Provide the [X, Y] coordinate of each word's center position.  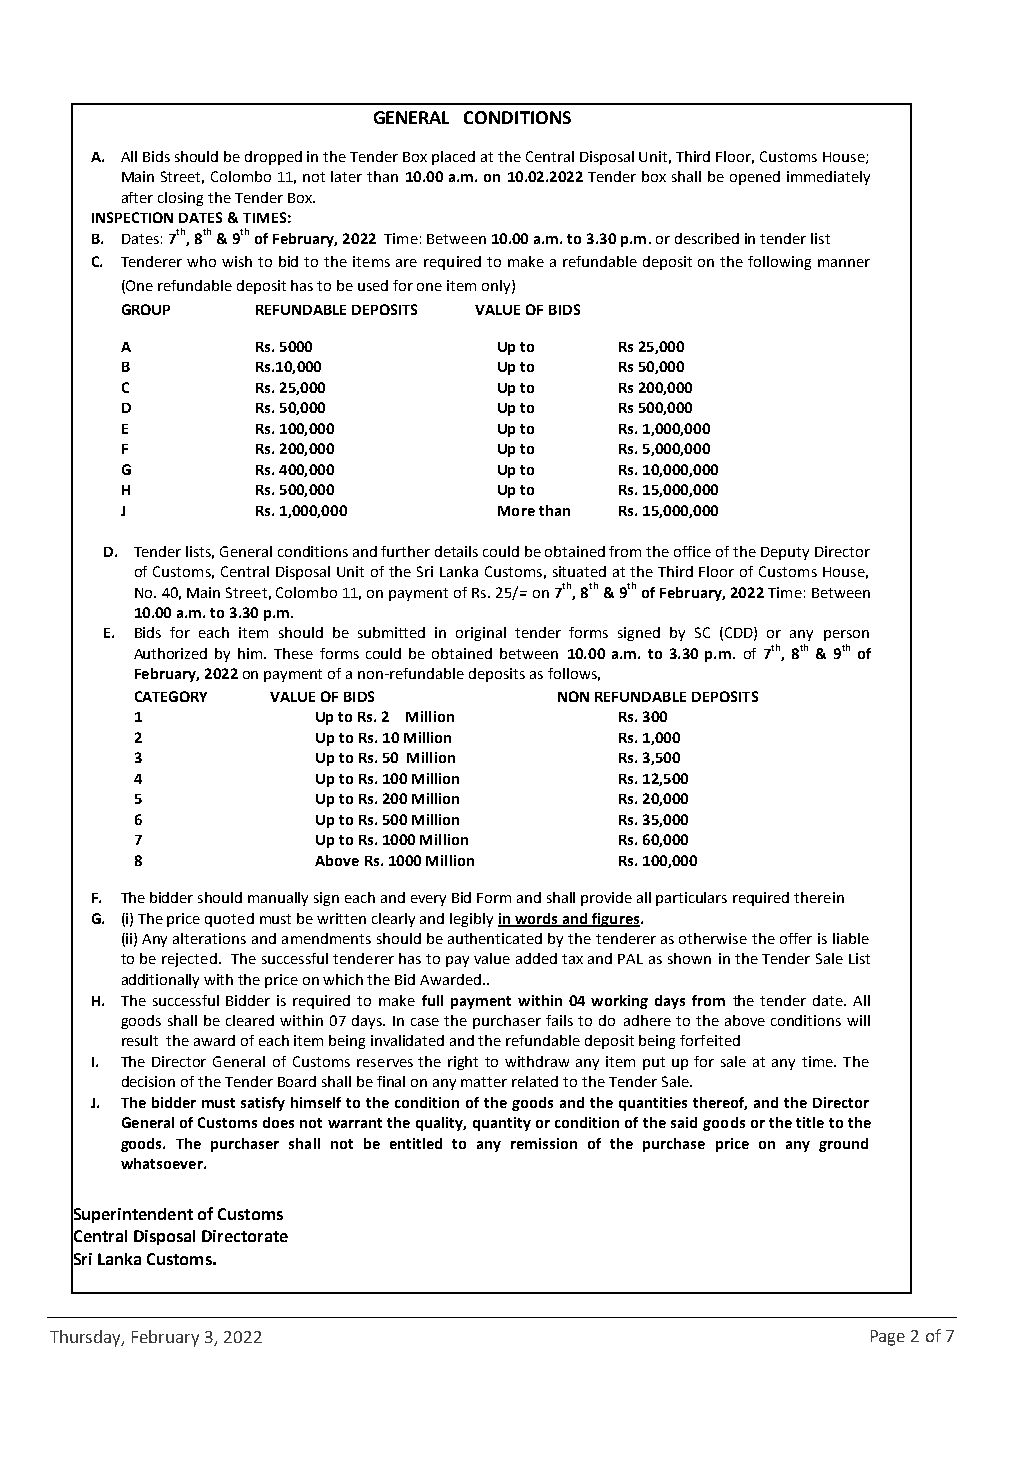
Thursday [87, 1338]
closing [180, 199]
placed [453, 158]
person [846, 635]
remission [544, 1143]
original [481, 634]
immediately [828, 178]
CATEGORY [171, 696]
